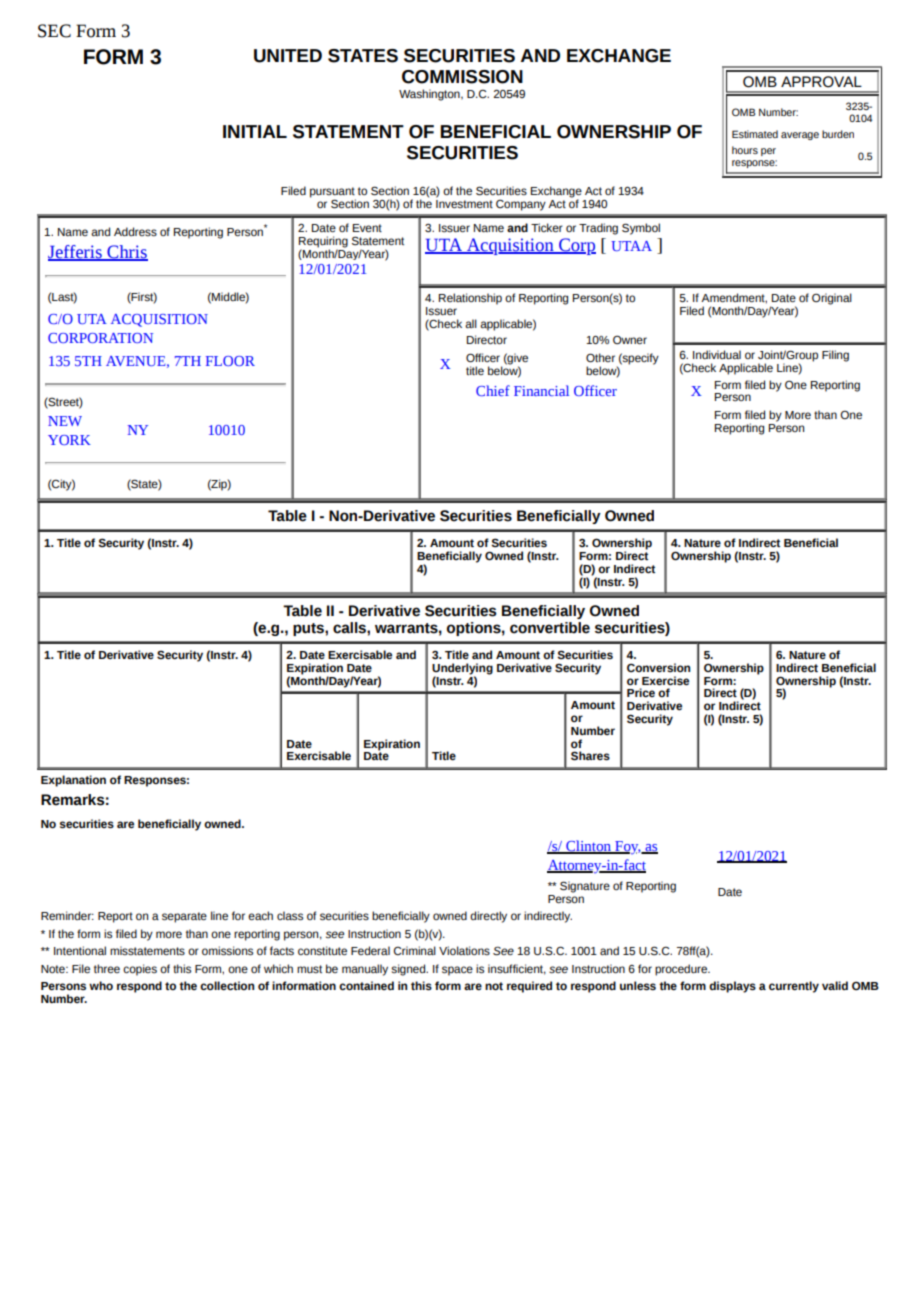  I want to click on Chris, so click(126, 253).
